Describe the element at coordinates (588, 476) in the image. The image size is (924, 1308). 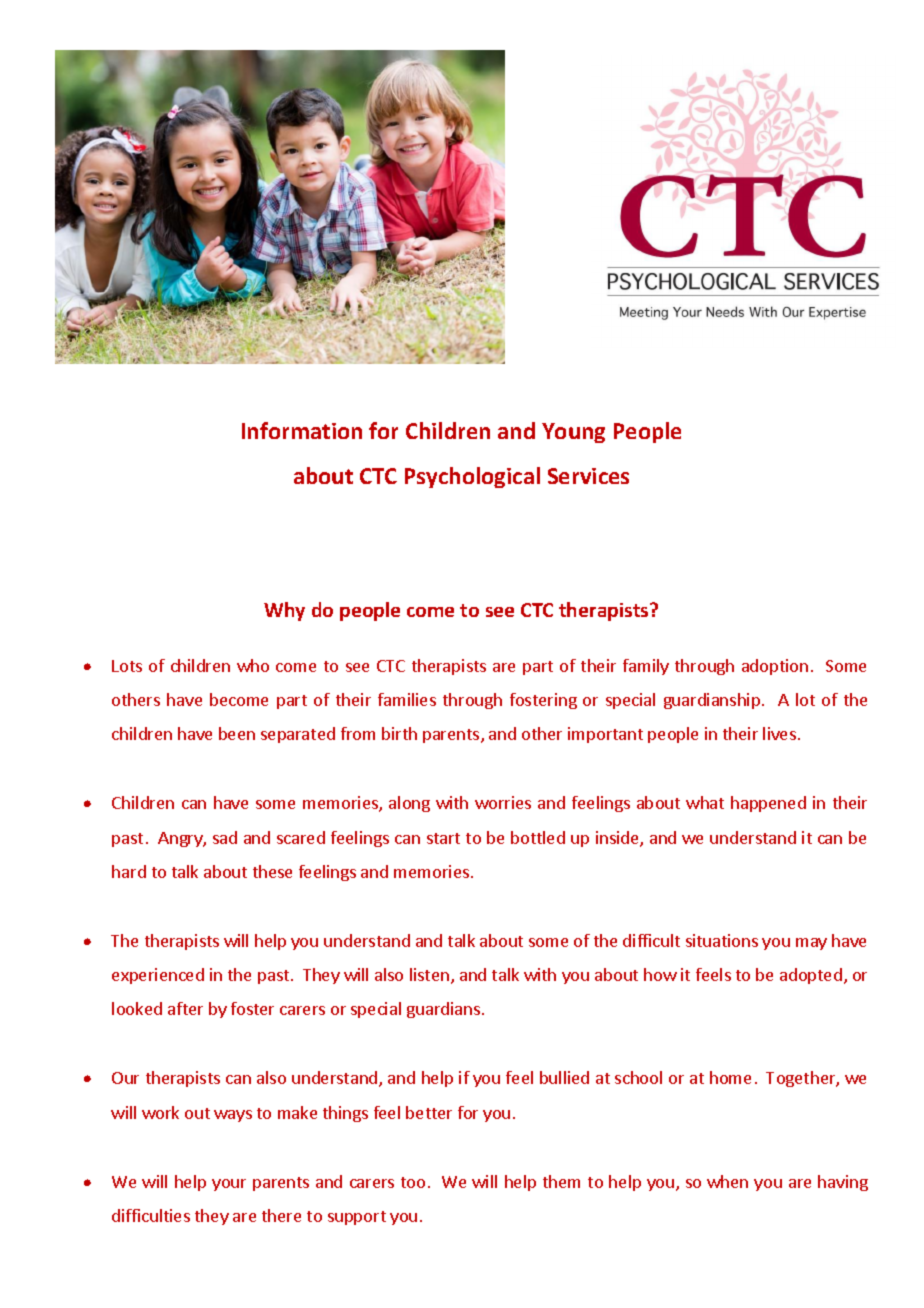
I see `Services` at that location.
